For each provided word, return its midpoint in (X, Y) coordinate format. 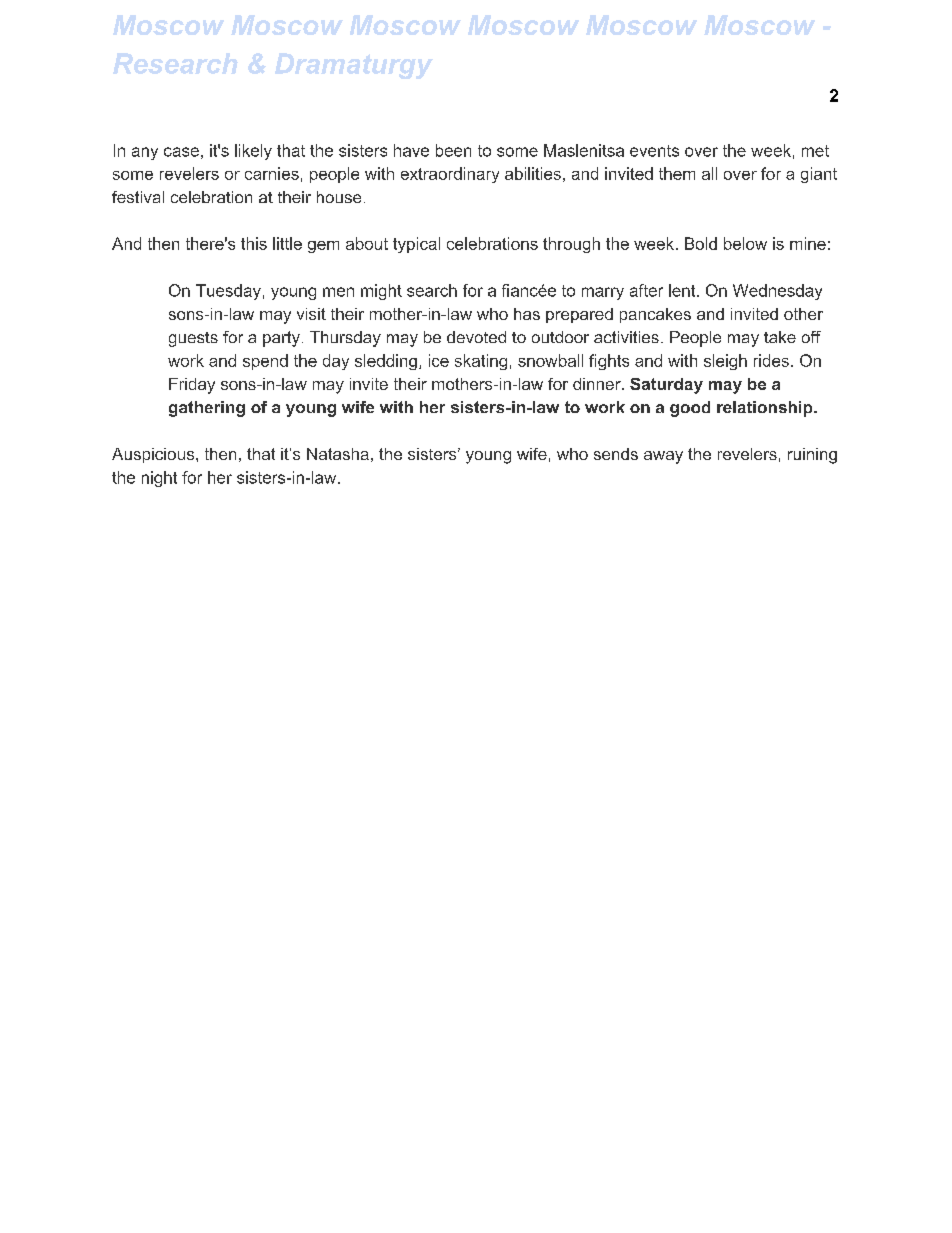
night (159, 479)
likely (253, 152)
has (527, 314)
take (780, 337)
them (677, 173)
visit (311, 314)
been (453, 150)
